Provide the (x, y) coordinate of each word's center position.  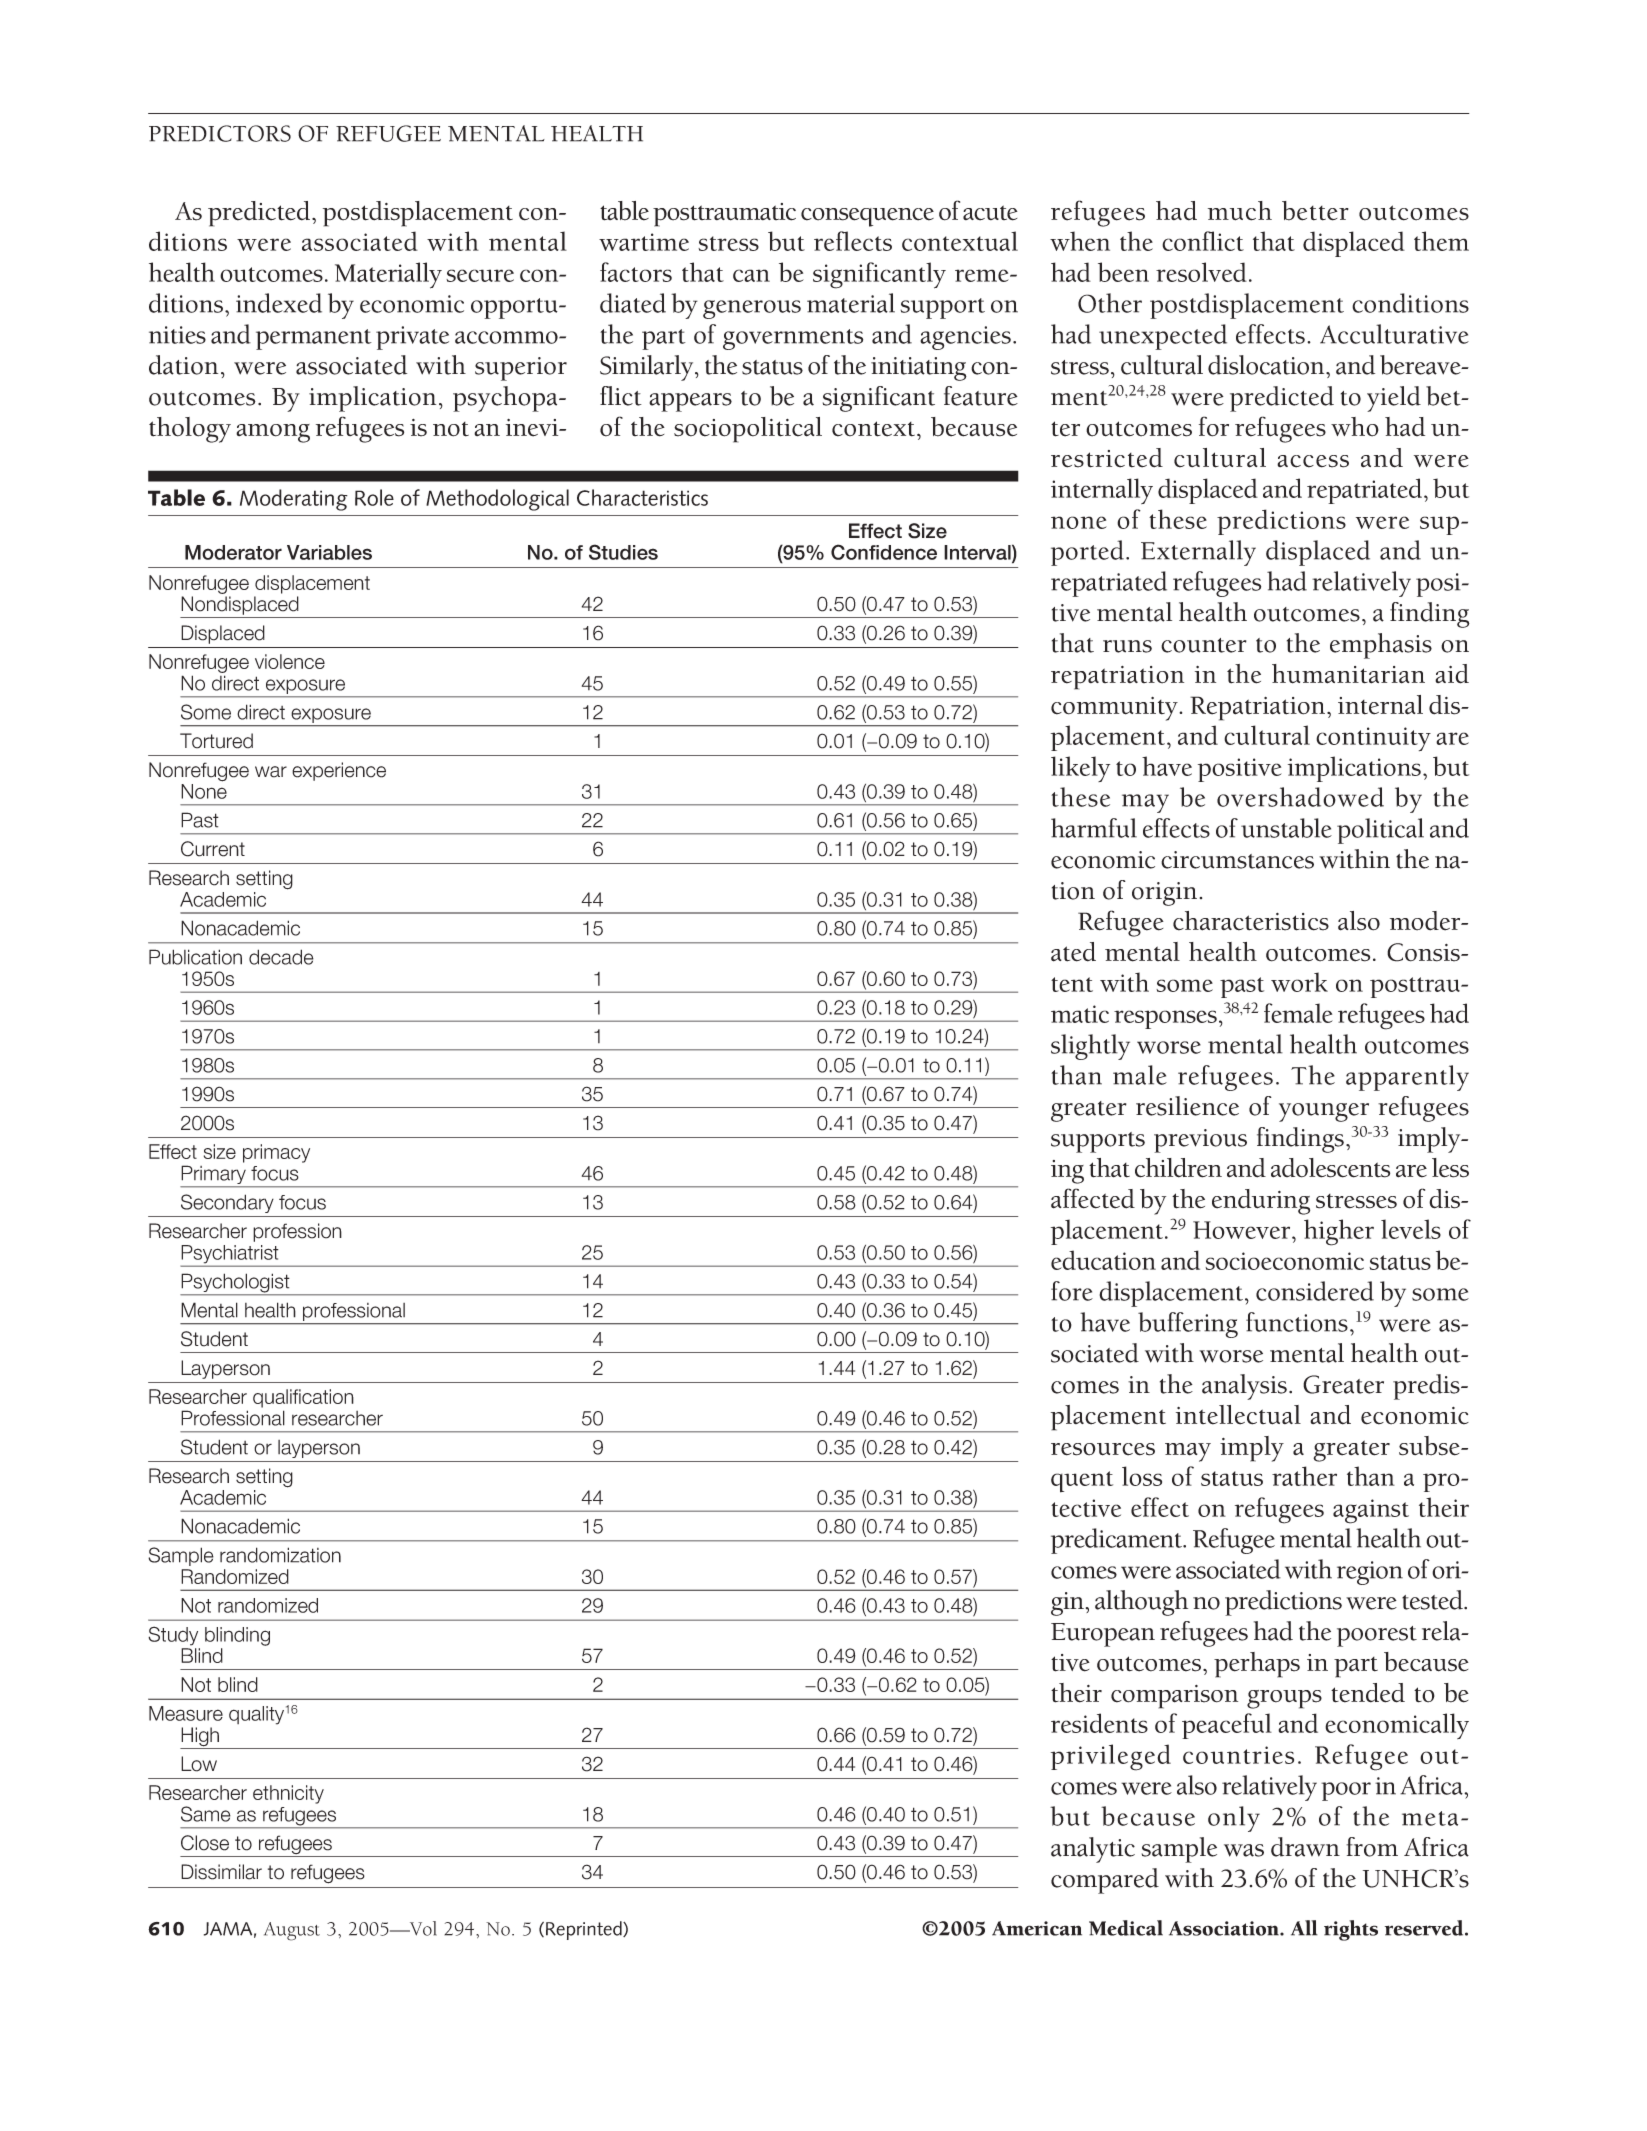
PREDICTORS (220, 133)
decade (281, 957)
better (1315, 211)
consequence (867, 217)
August (292, 1931)
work (1299, 982)
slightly (1090, 1047)
